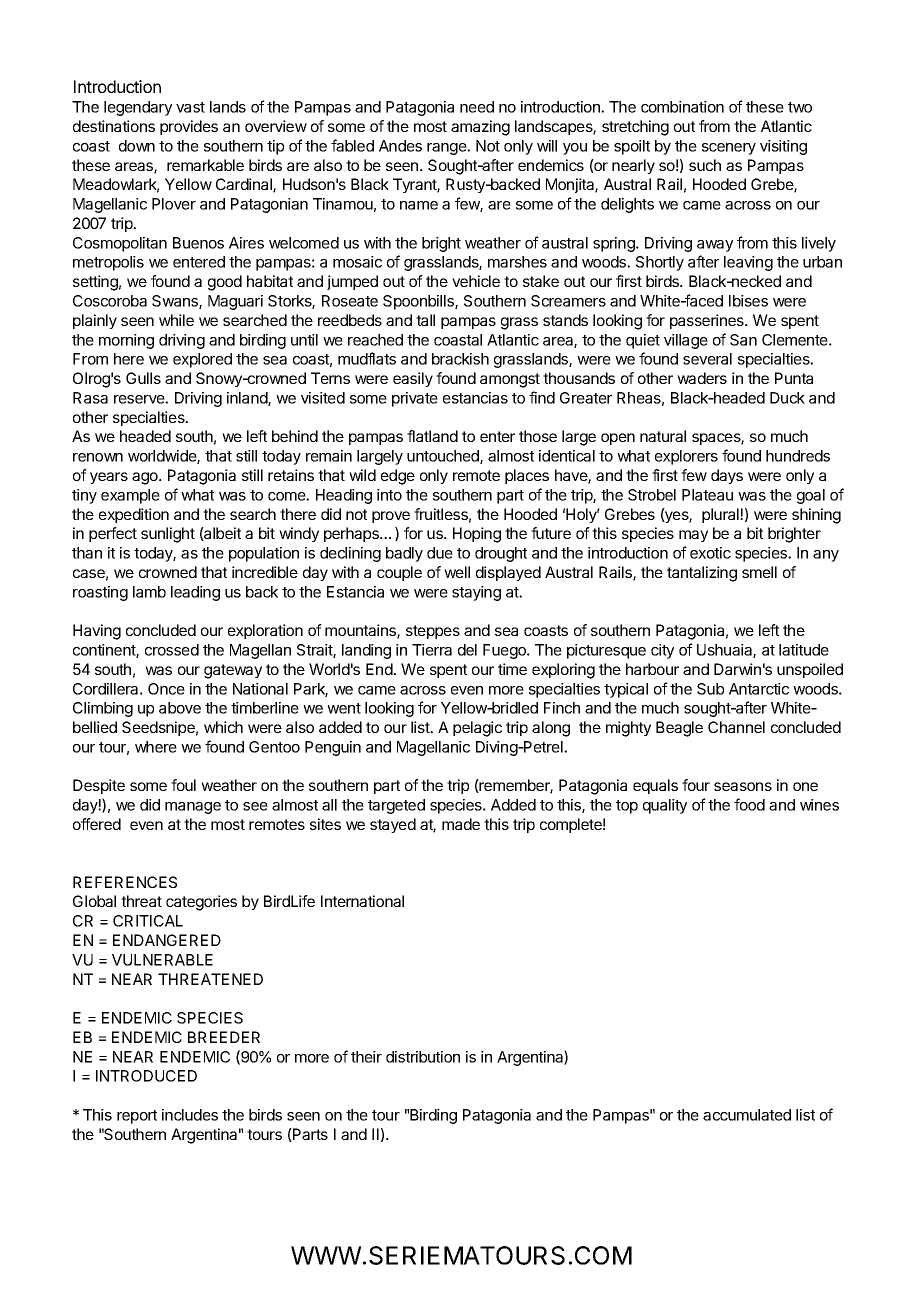 The width and height of the page is (924, 1308). I want to click on leading, so click(195, 593).
